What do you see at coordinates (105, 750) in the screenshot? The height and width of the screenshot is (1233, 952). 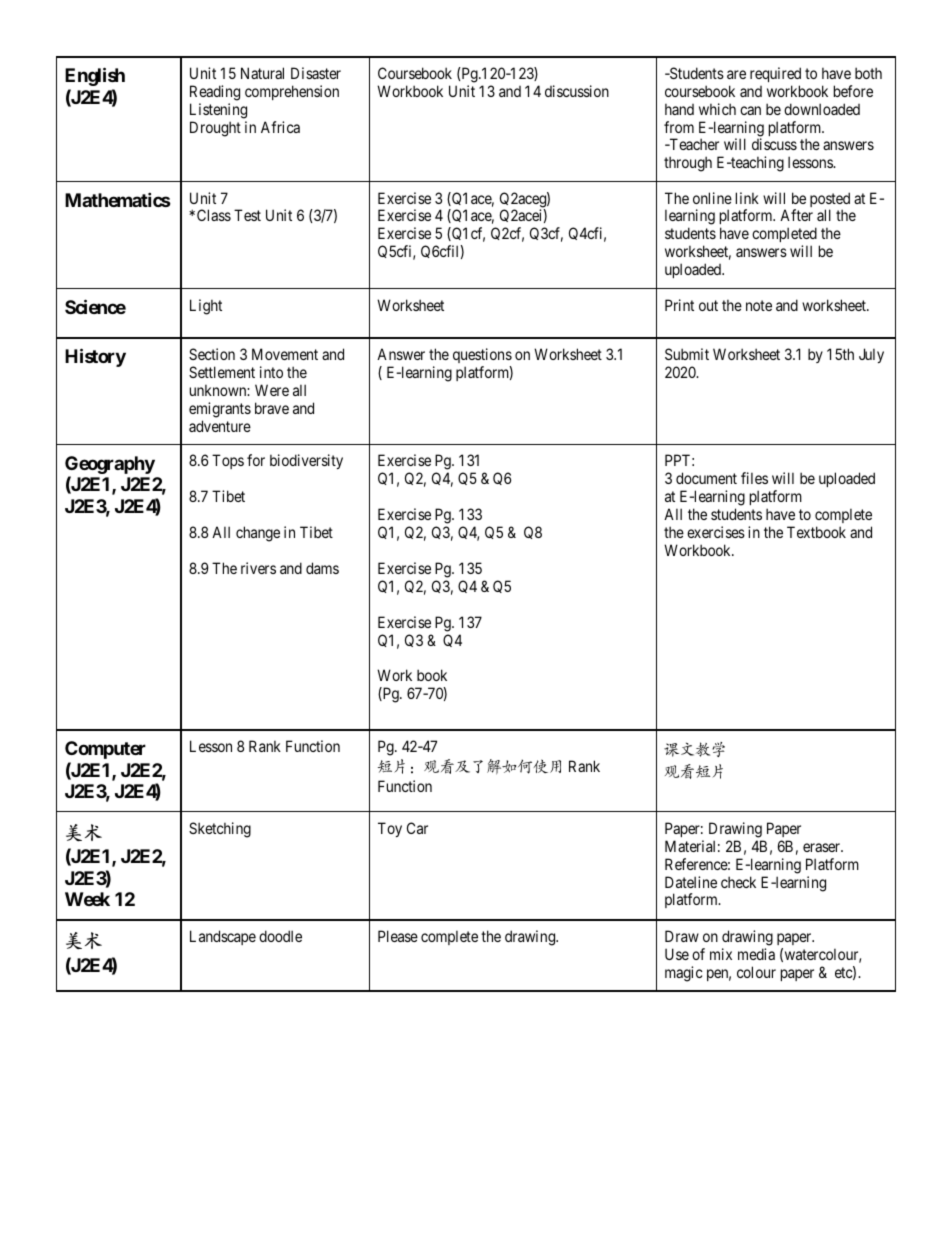 I see `Computer` at bounding box center [105, 750].
